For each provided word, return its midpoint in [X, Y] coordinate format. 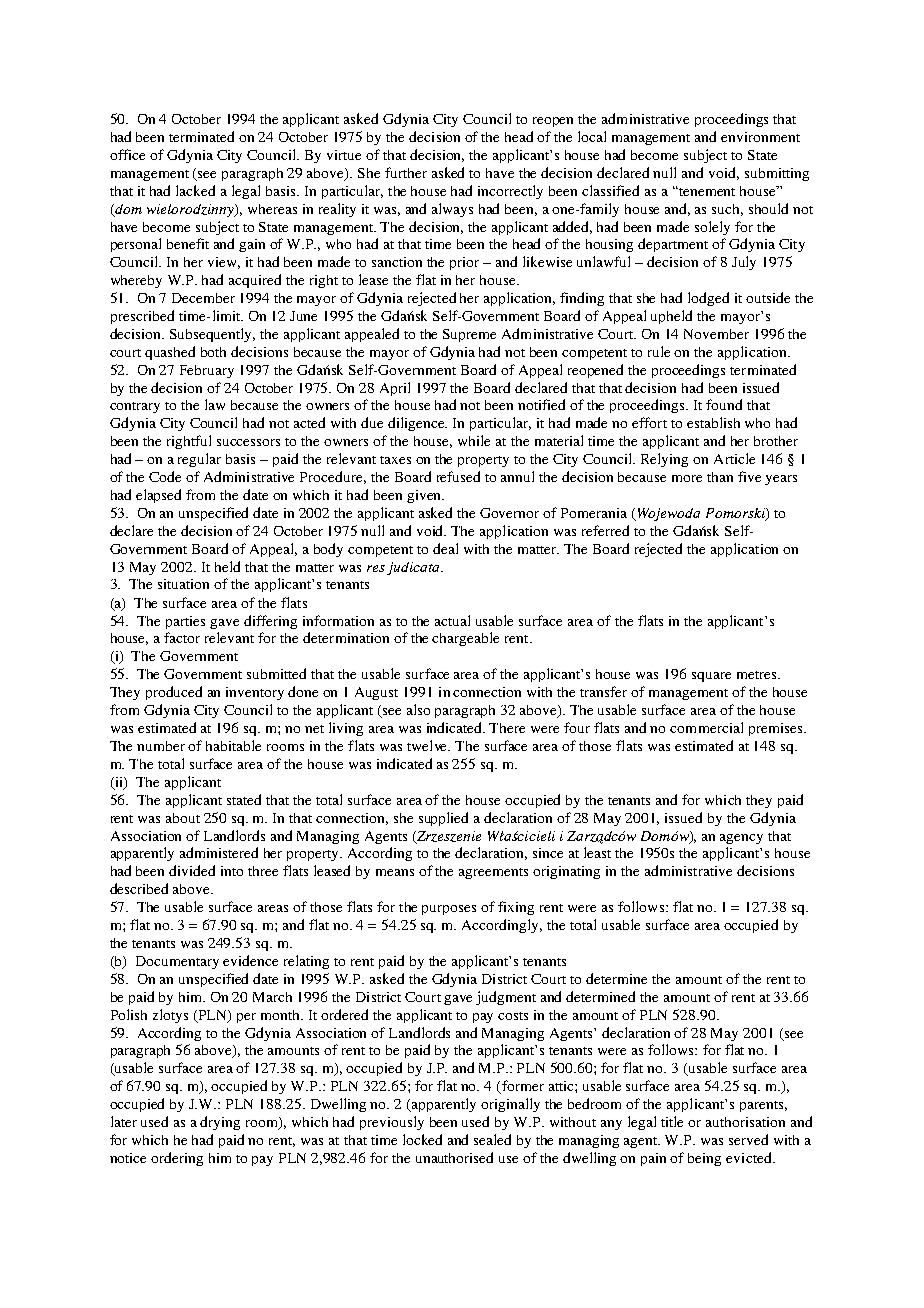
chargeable [465, 639]
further [406, 172]
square [711, 677]
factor [182, 637]
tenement [706, 192]
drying [220, 1123]
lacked [195, 190]
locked [422, 1139]
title [672, 1121]
